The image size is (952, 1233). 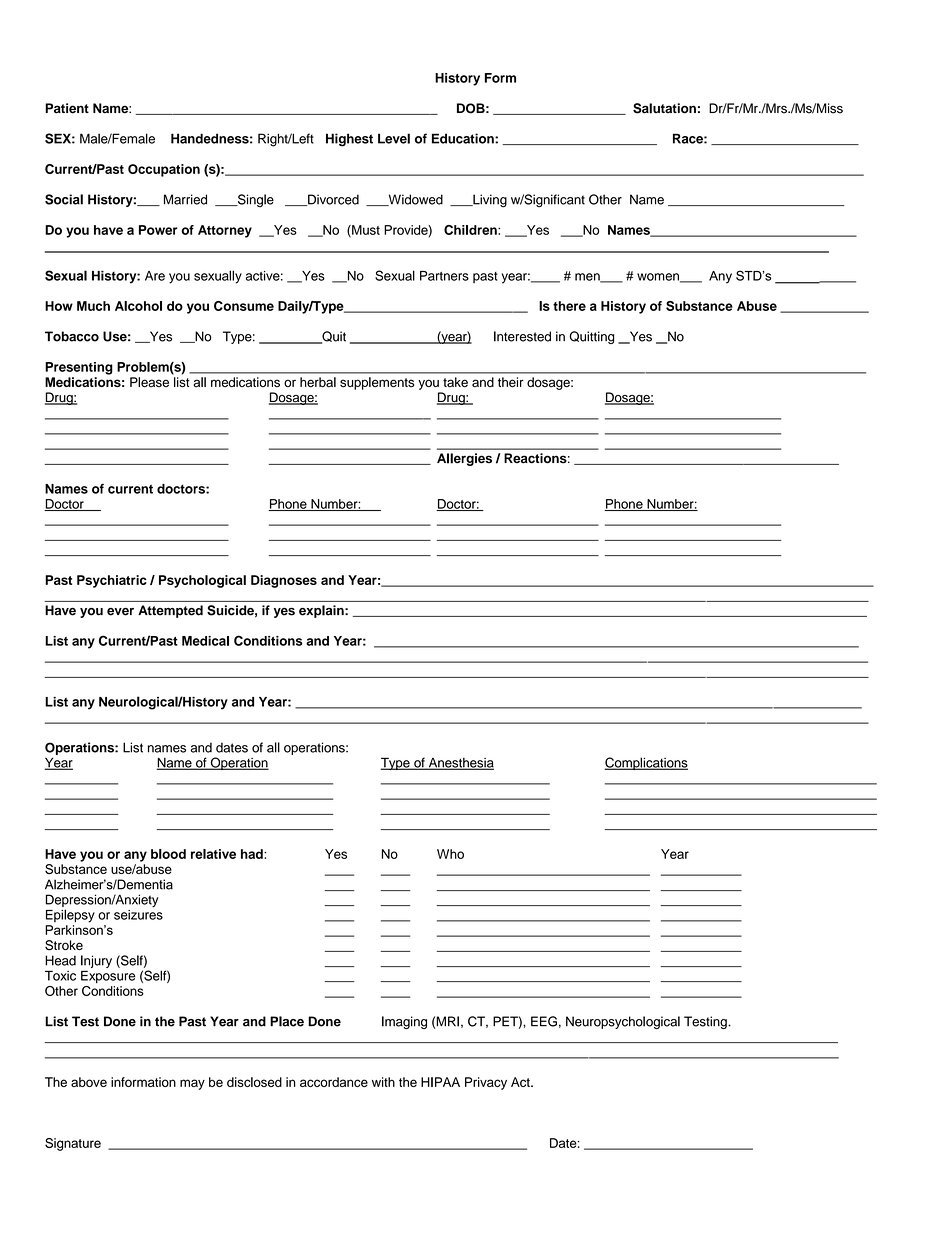 What do you see at coordinates (460, 764) in the screenshot?
I see `Anesthesia` at bounding box center [460, 764].
